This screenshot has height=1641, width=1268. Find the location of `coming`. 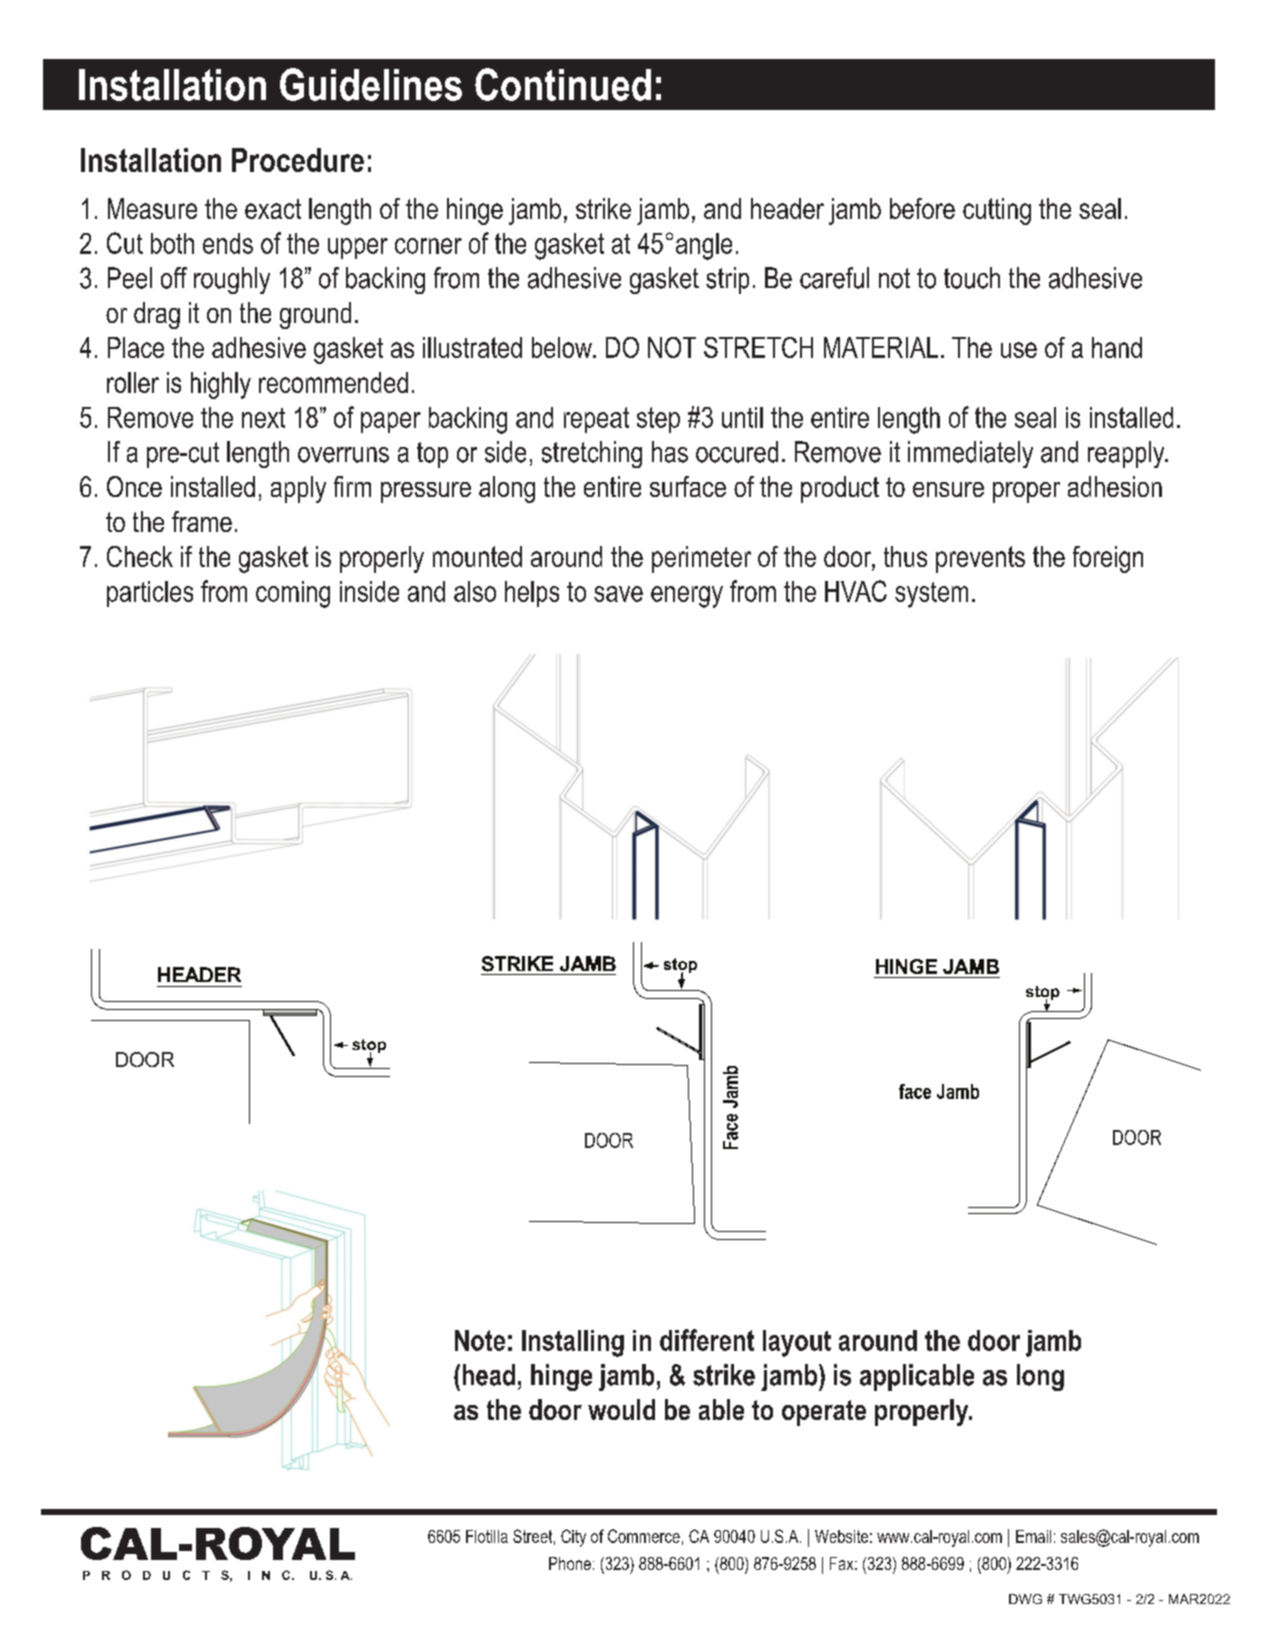

coming is located at coordinates (293, 594).
